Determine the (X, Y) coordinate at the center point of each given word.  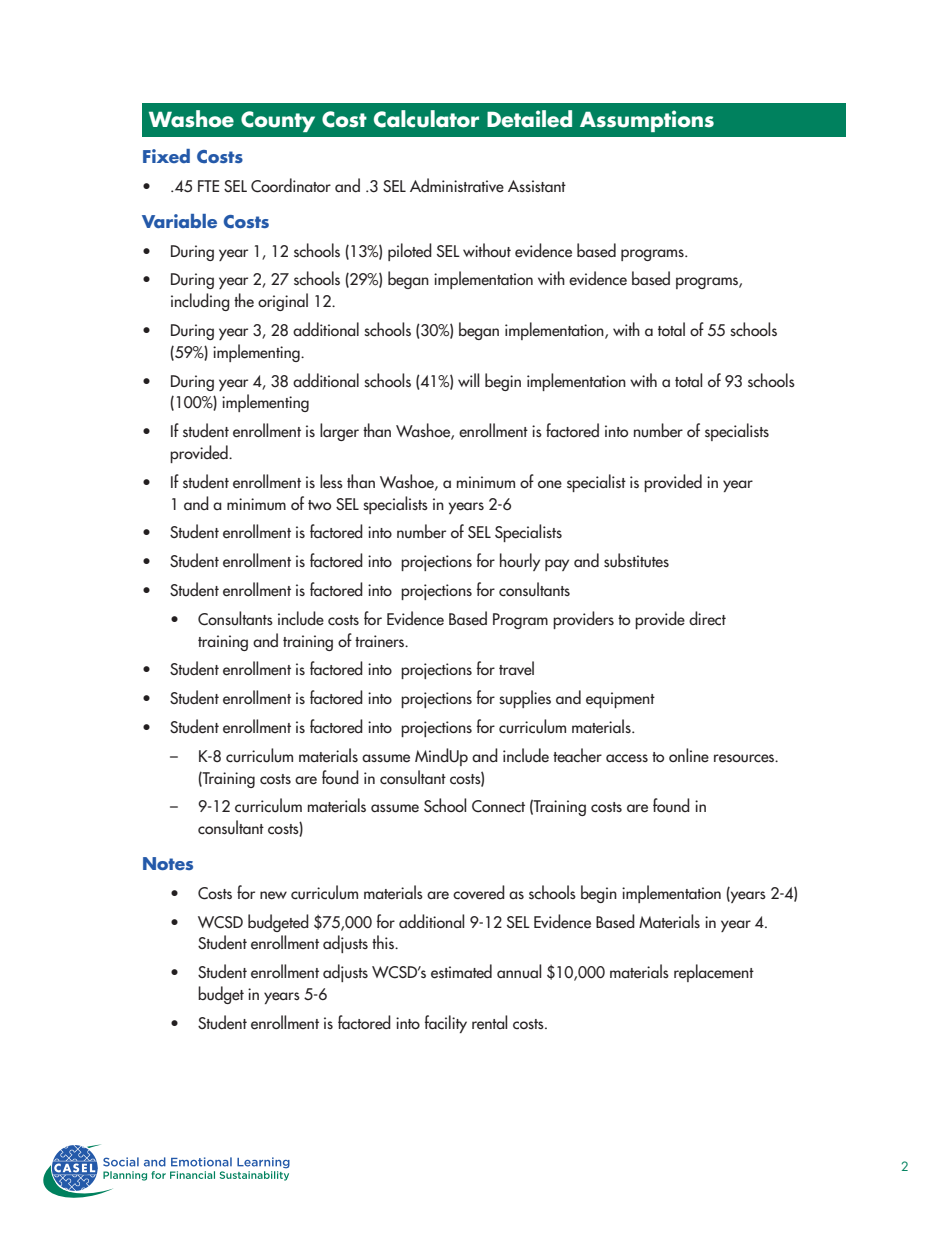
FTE (208, 186)
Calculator (426, 119)
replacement (714, 973)
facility (446, 1024)
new (273, 895)
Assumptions (647, 121)
